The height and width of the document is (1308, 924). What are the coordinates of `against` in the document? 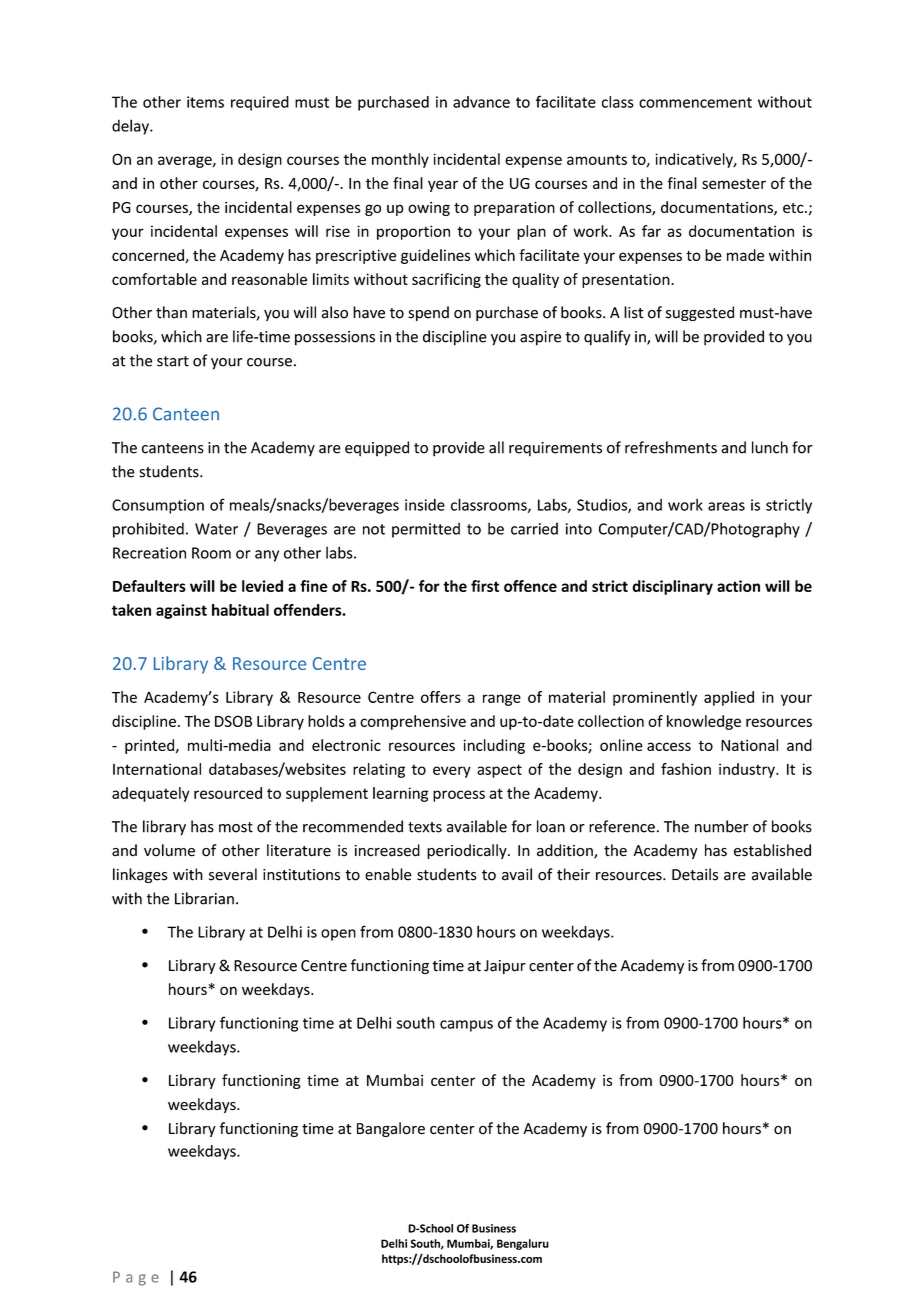 It's located at (181, 611).
